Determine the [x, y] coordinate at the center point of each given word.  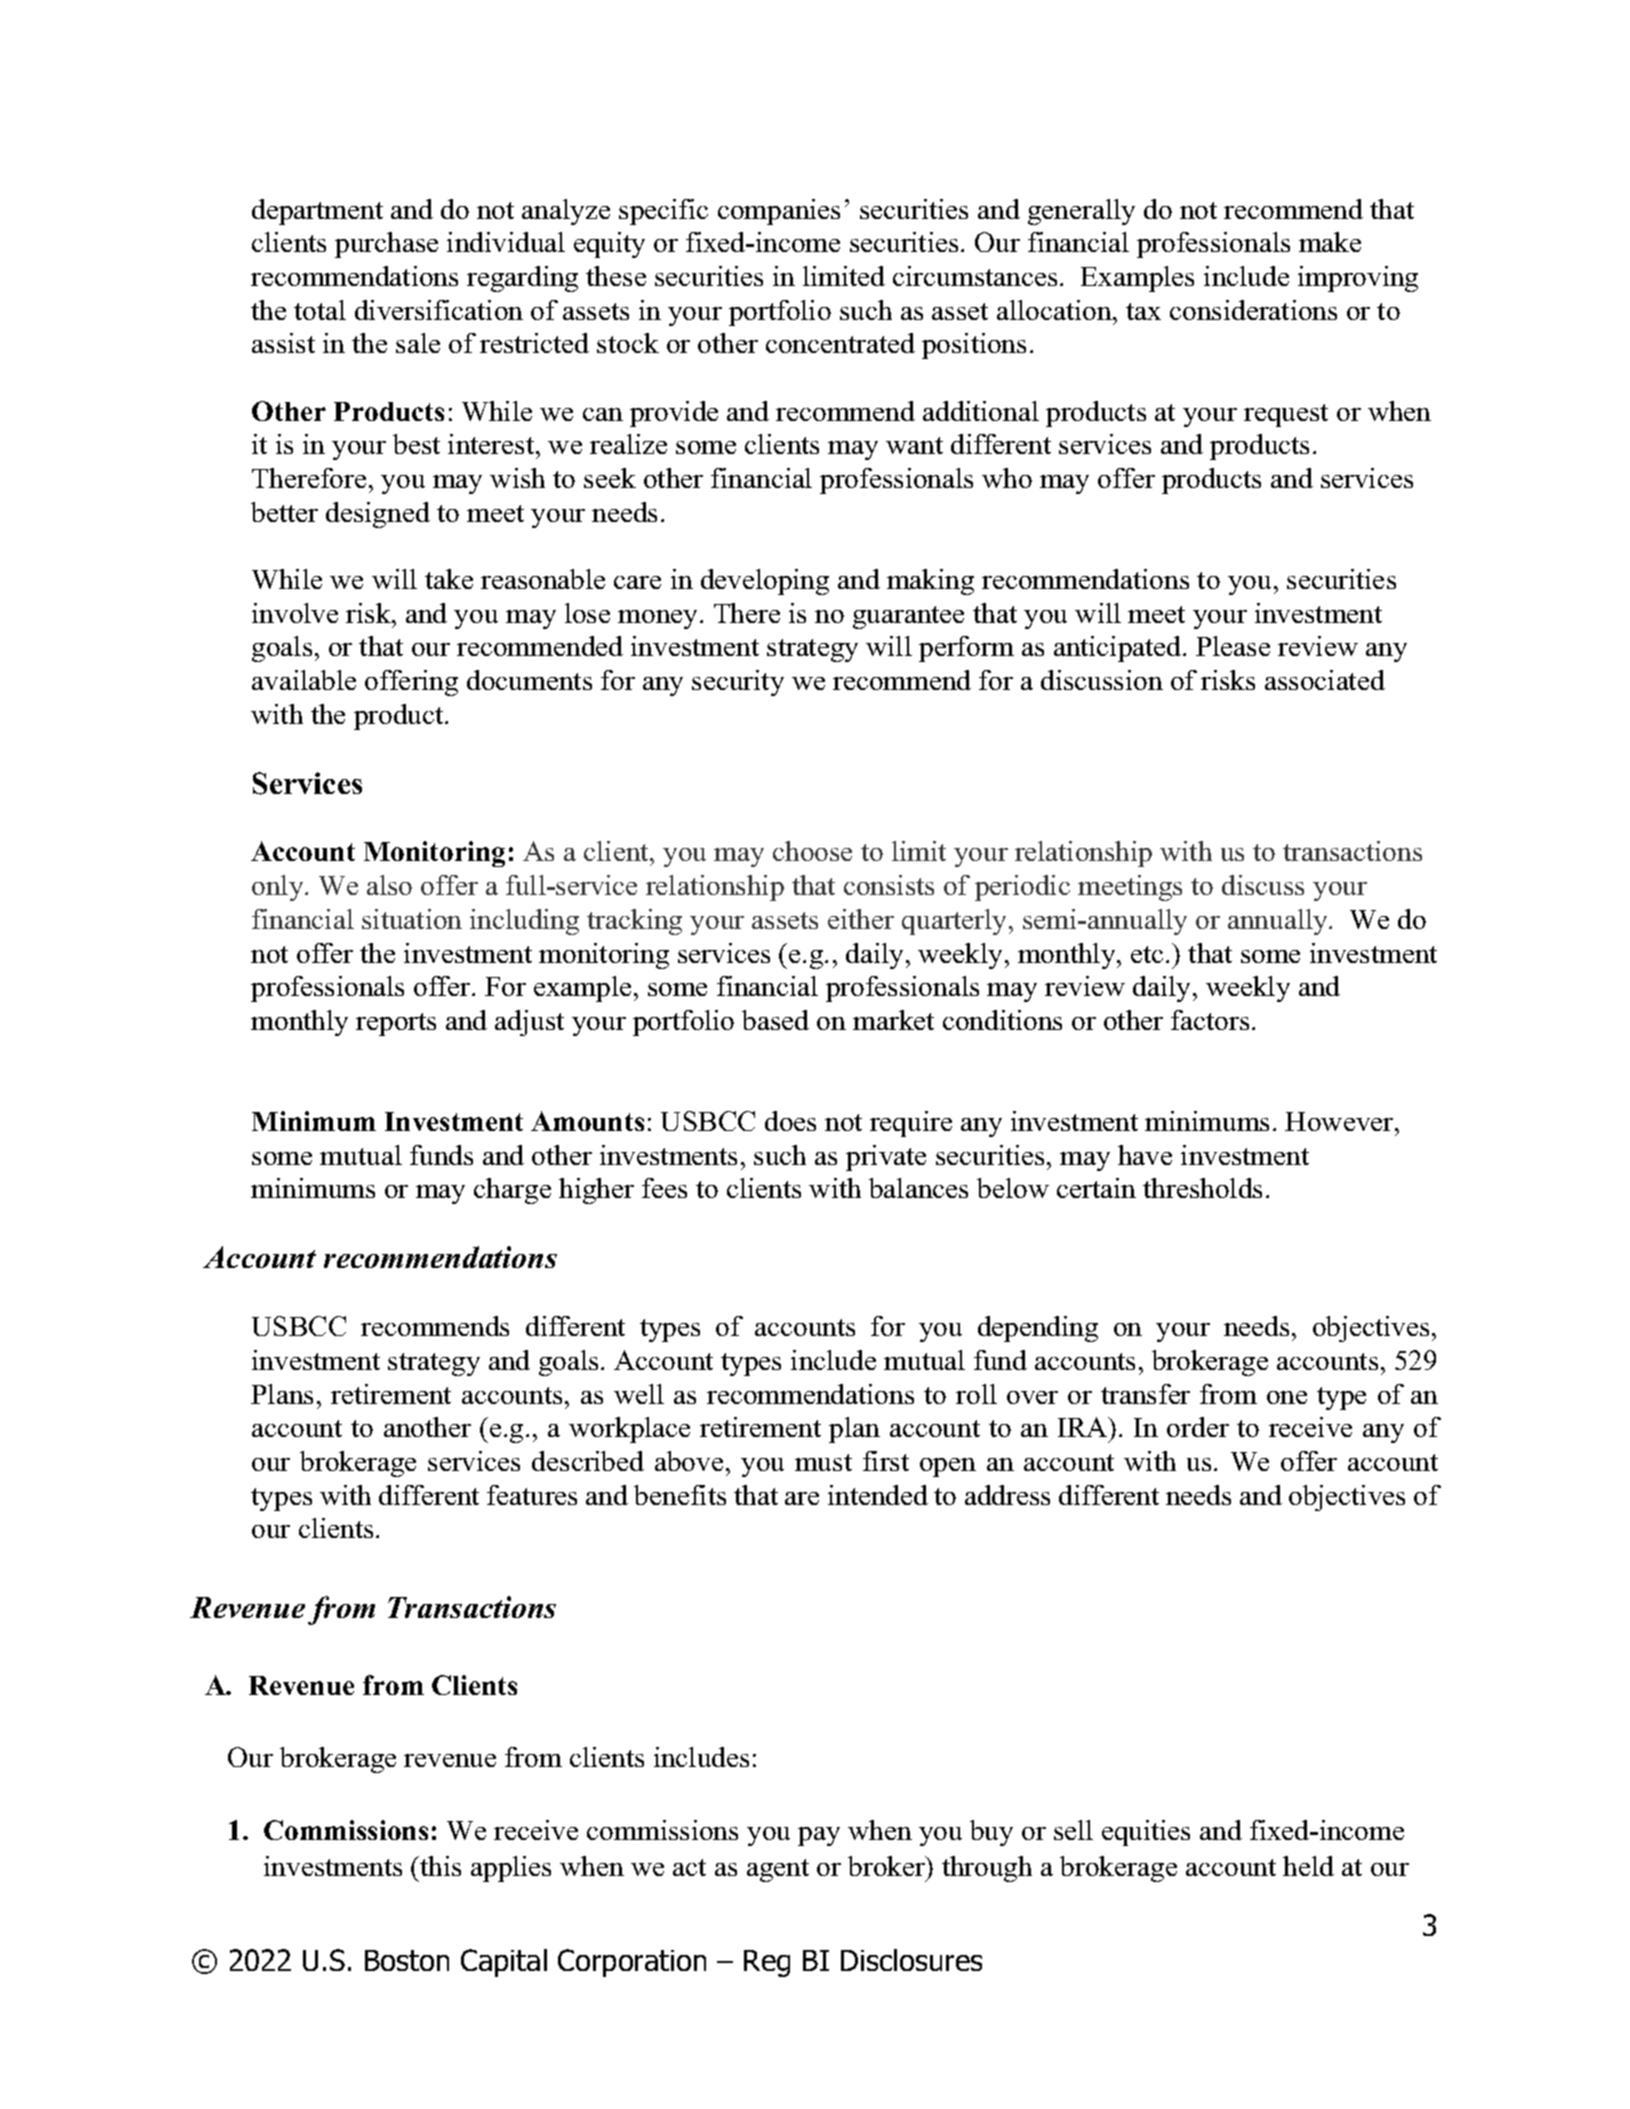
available [304, 680]
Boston [407, 1960]
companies [779, 212]
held [1308, 1866]
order [1198, 1427]
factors [1210, 1020]
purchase [386, 245]
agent [778, 1870]
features [532, 1495]
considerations [1253, 310]
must [823, 1462]
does [790, 1121]
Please [1233, 646]
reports [396, 1024]
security [738, 683]
